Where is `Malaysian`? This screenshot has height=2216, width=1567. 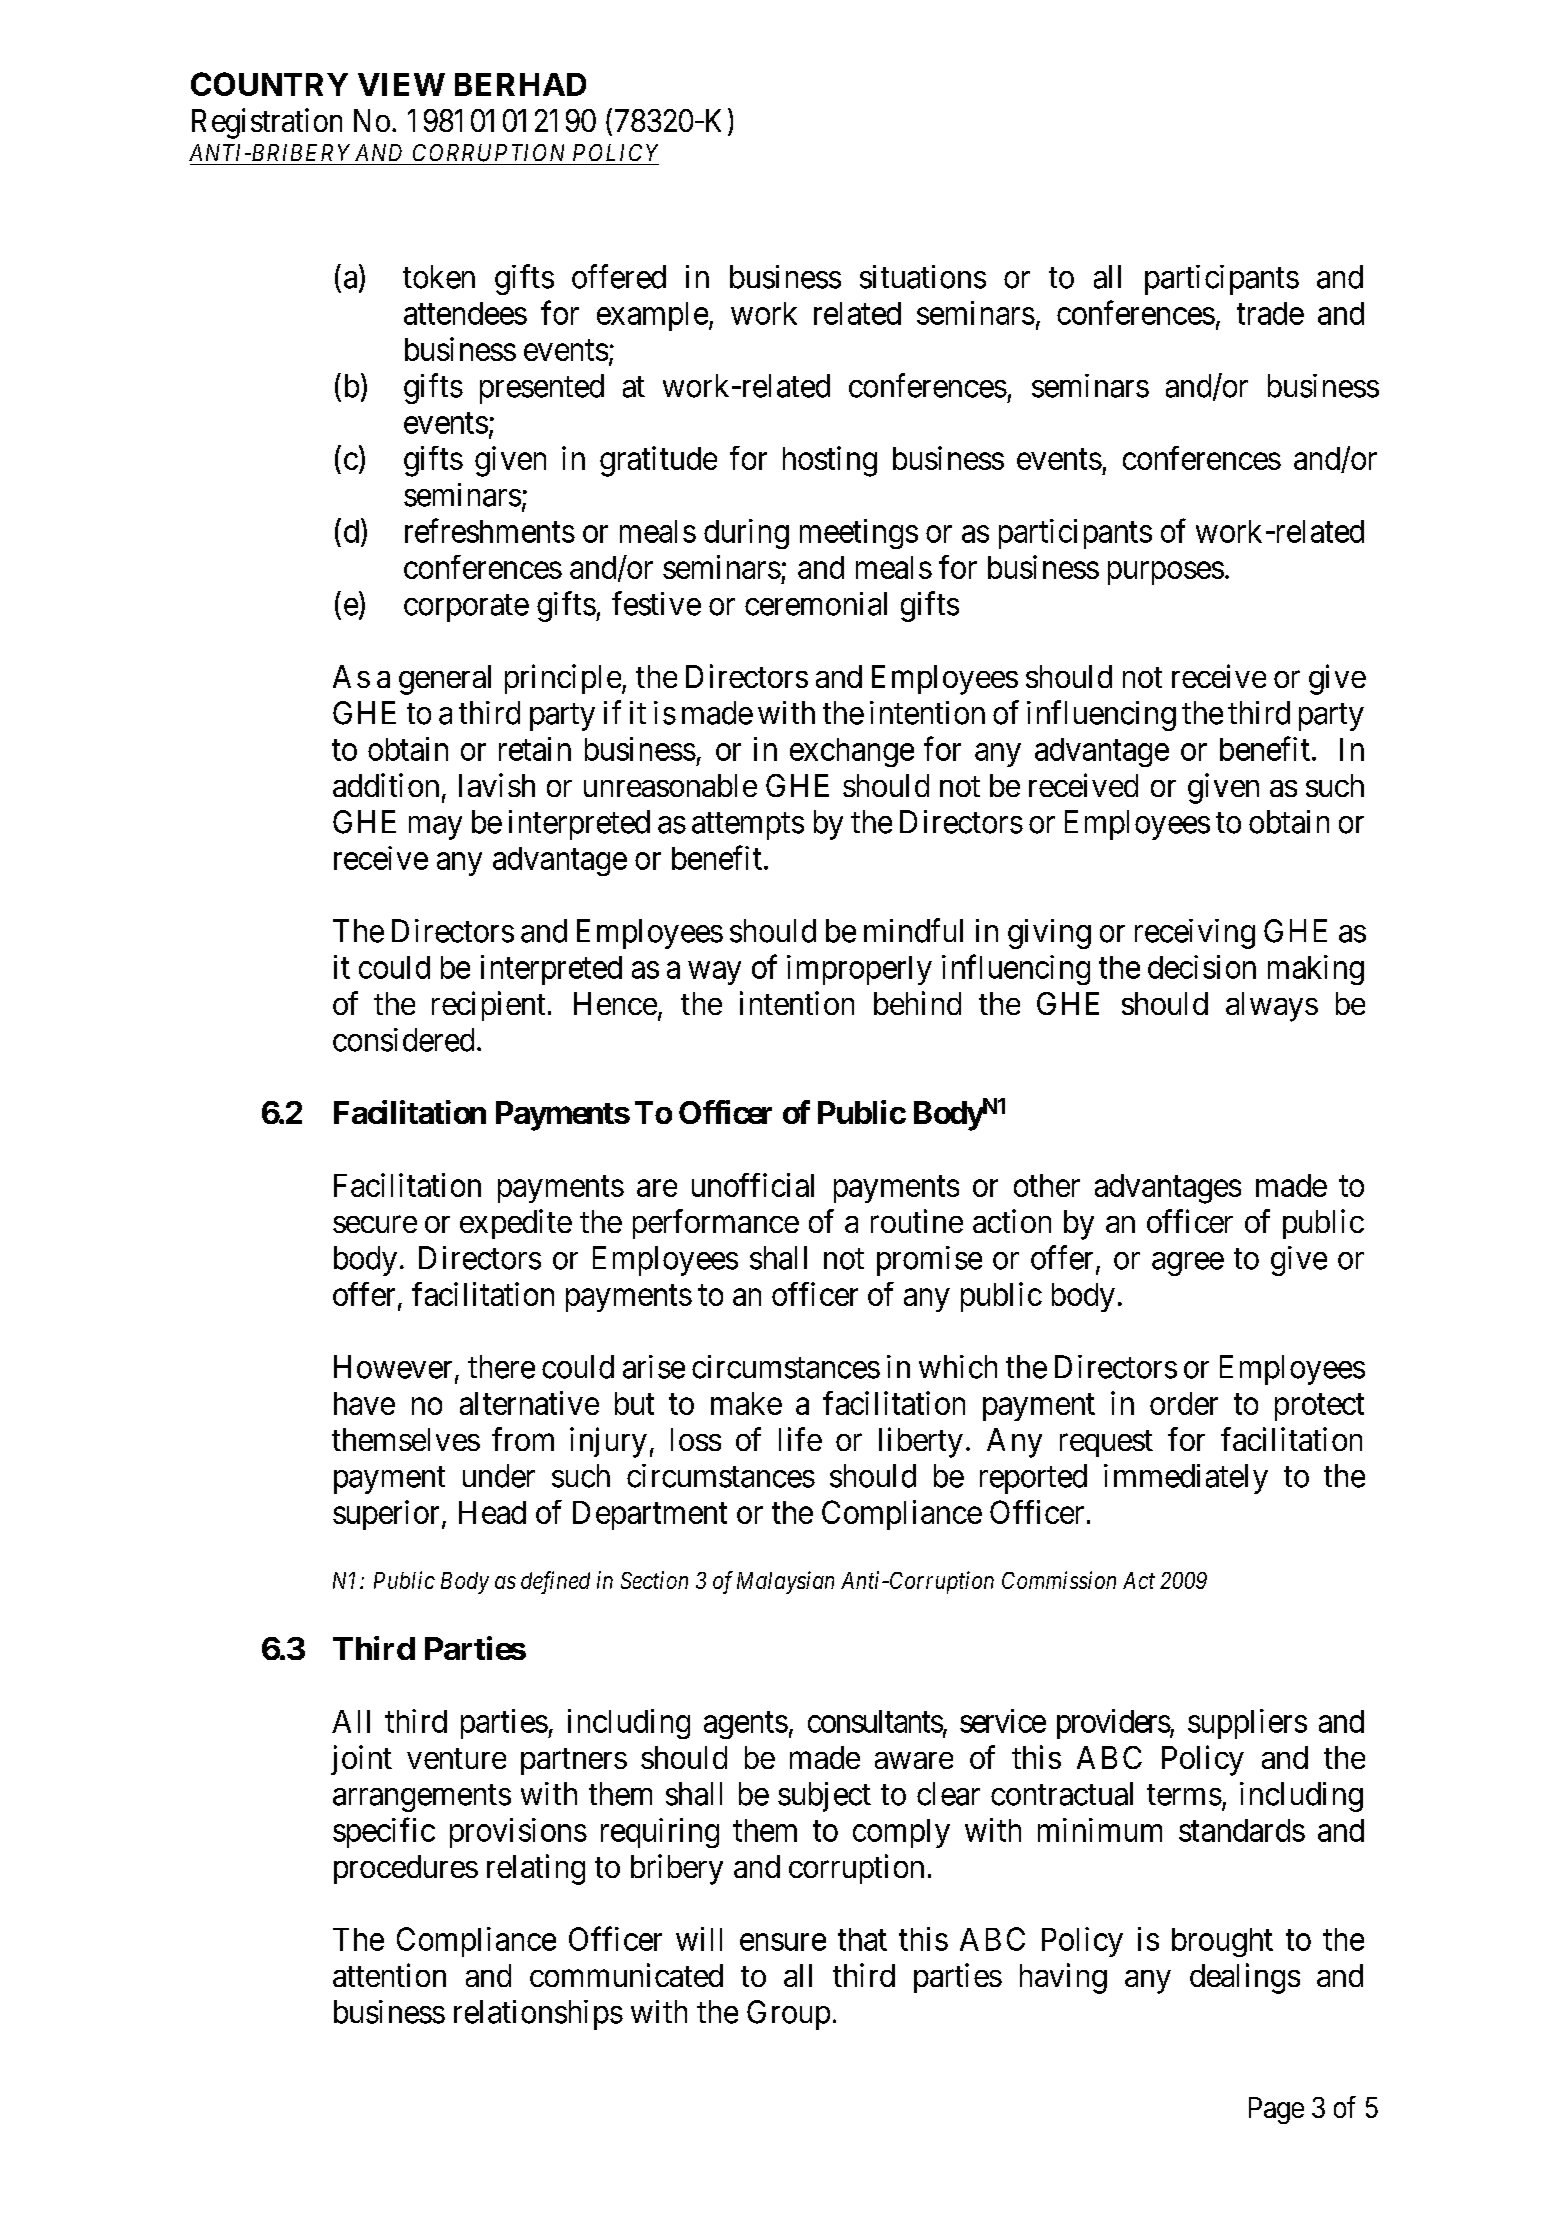 Malaysian is located at coordinates (785, 1582).
